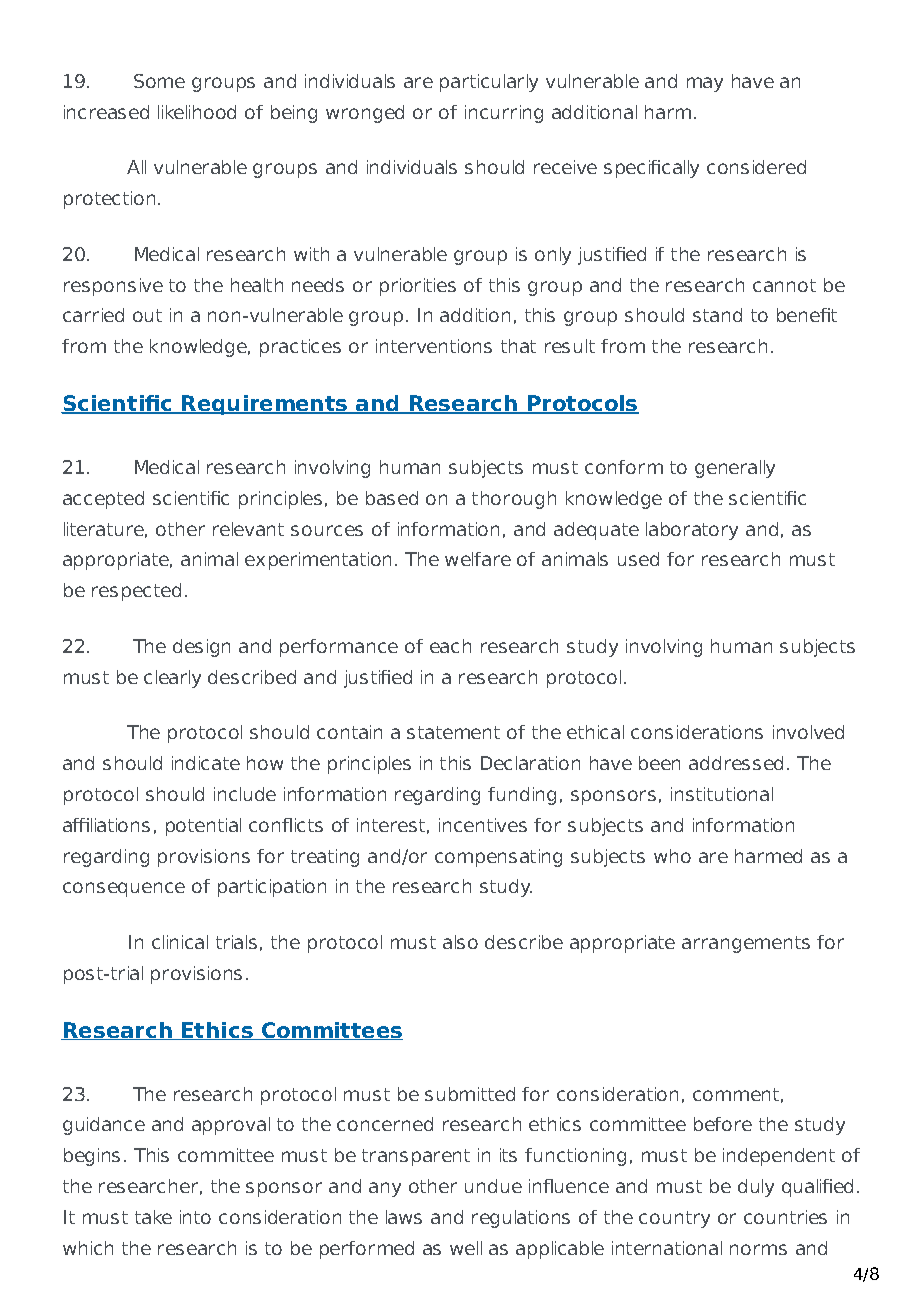 This screenshot has width=924, height=1308. What do you see at coordinates (153, 1217) in the screenshot?
I see `take` at bounding box center [153, 1217].
